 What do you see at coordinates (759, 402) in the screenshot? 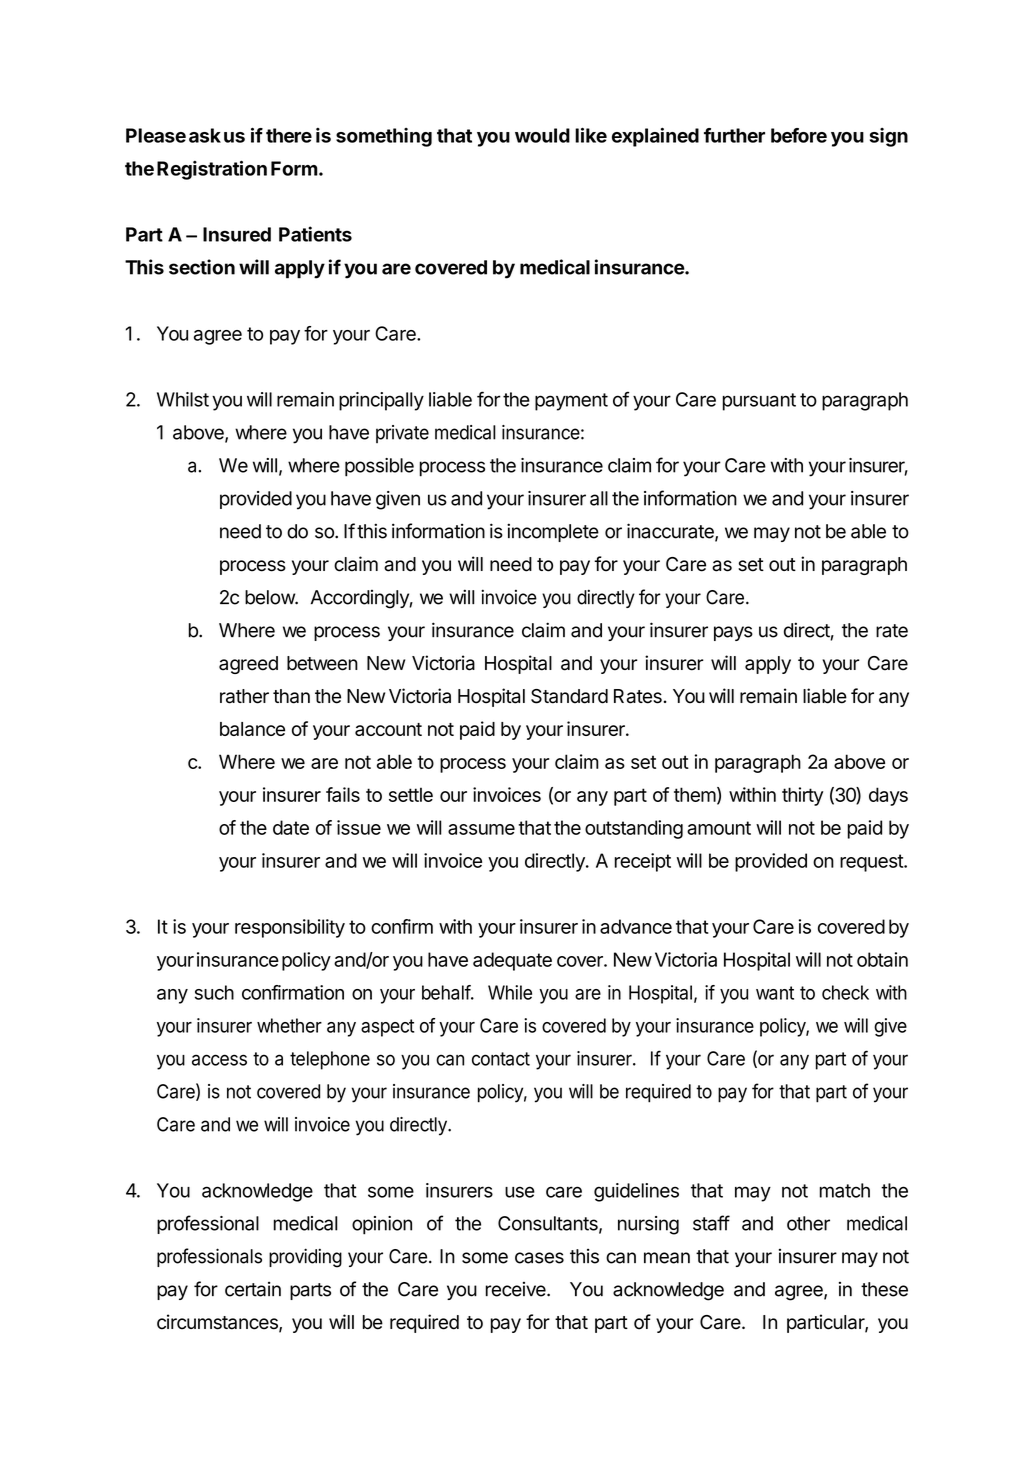
I see `pursuant` at bounding box center [759, 402].
